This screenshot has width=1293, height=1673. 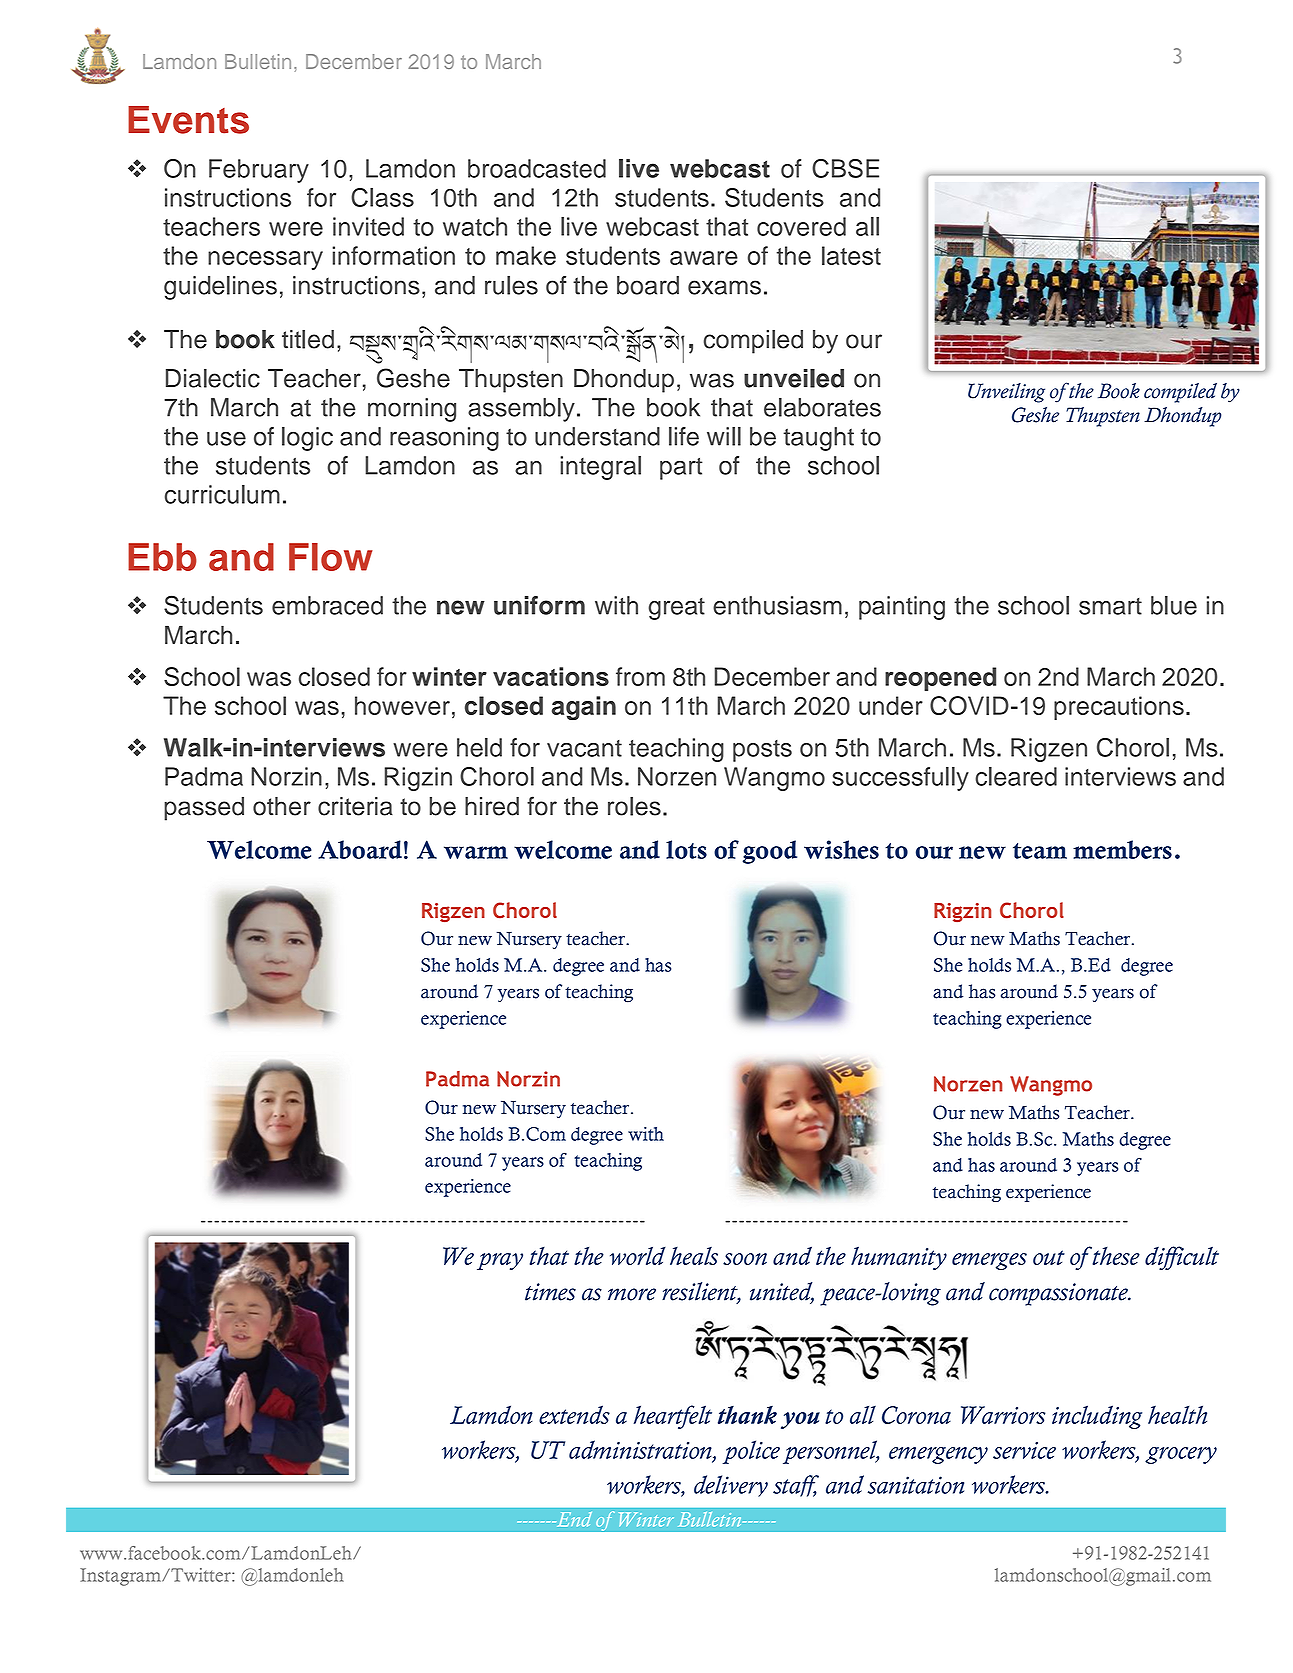 What do you see at coordinates (845, 168) in the screenshot?
I see `CBSE` at bounding box center [845, 168].
